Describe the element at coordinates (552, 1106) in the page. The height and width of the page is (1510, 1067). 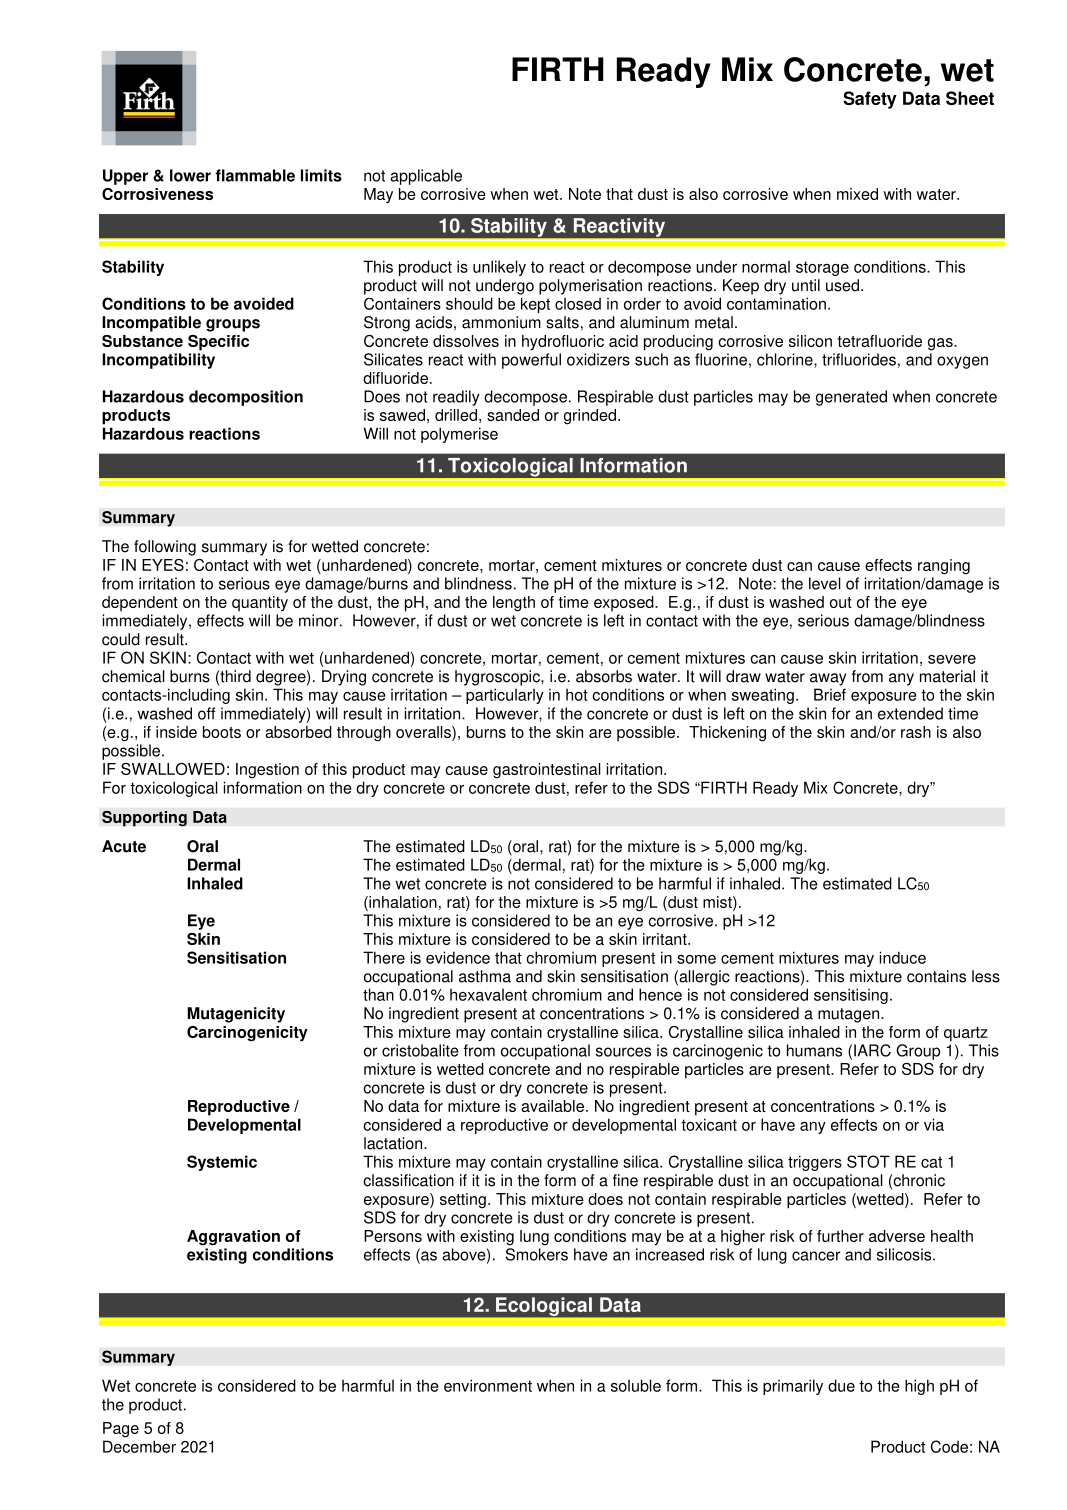
I see `available` at that location.
